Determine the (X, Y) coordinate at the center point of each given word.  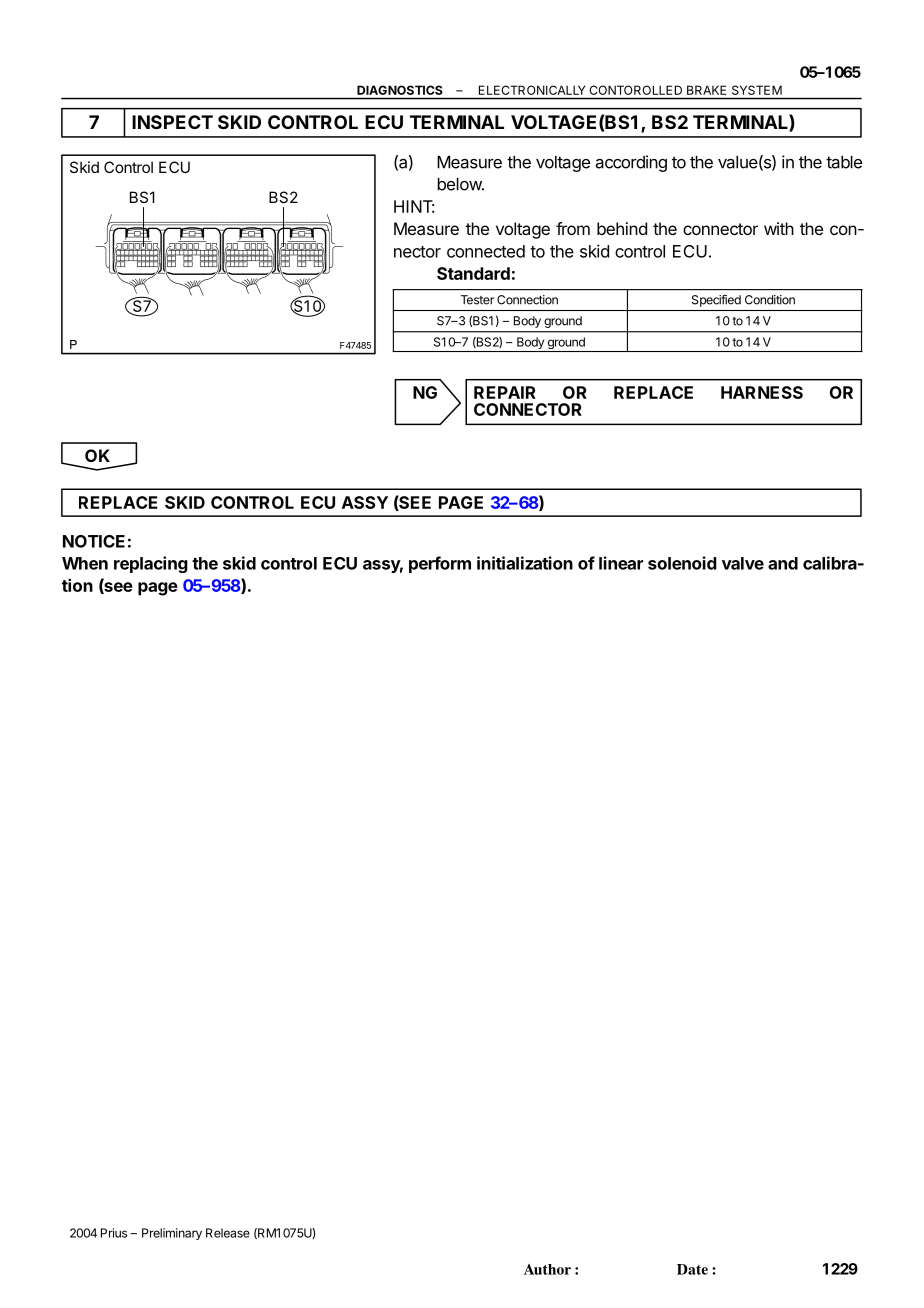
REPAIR (505, 392)
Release (228, 1233)
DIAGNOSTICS (399, 90)
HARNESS (762, 392)
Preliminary (172, 1234)
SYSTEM (757, 90)
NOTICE (94, 541)
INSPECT (172, 122)
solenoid (682, 563)
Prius (114, 1233)
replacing (151, 564)
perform (440, 564)
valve (743, 563)
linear (621, 563)
